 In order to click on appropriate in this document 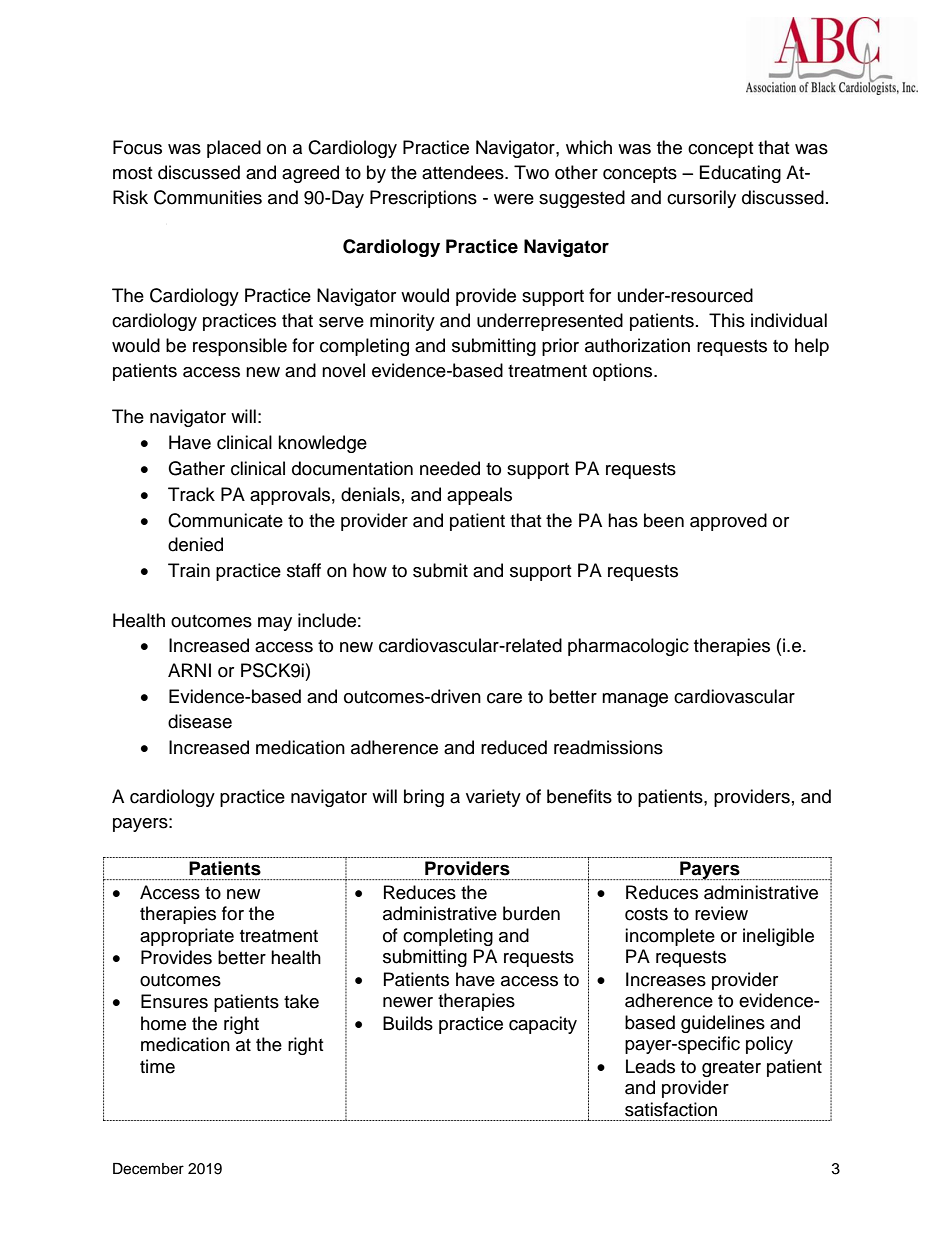, I will do `click(187, 937)`.
